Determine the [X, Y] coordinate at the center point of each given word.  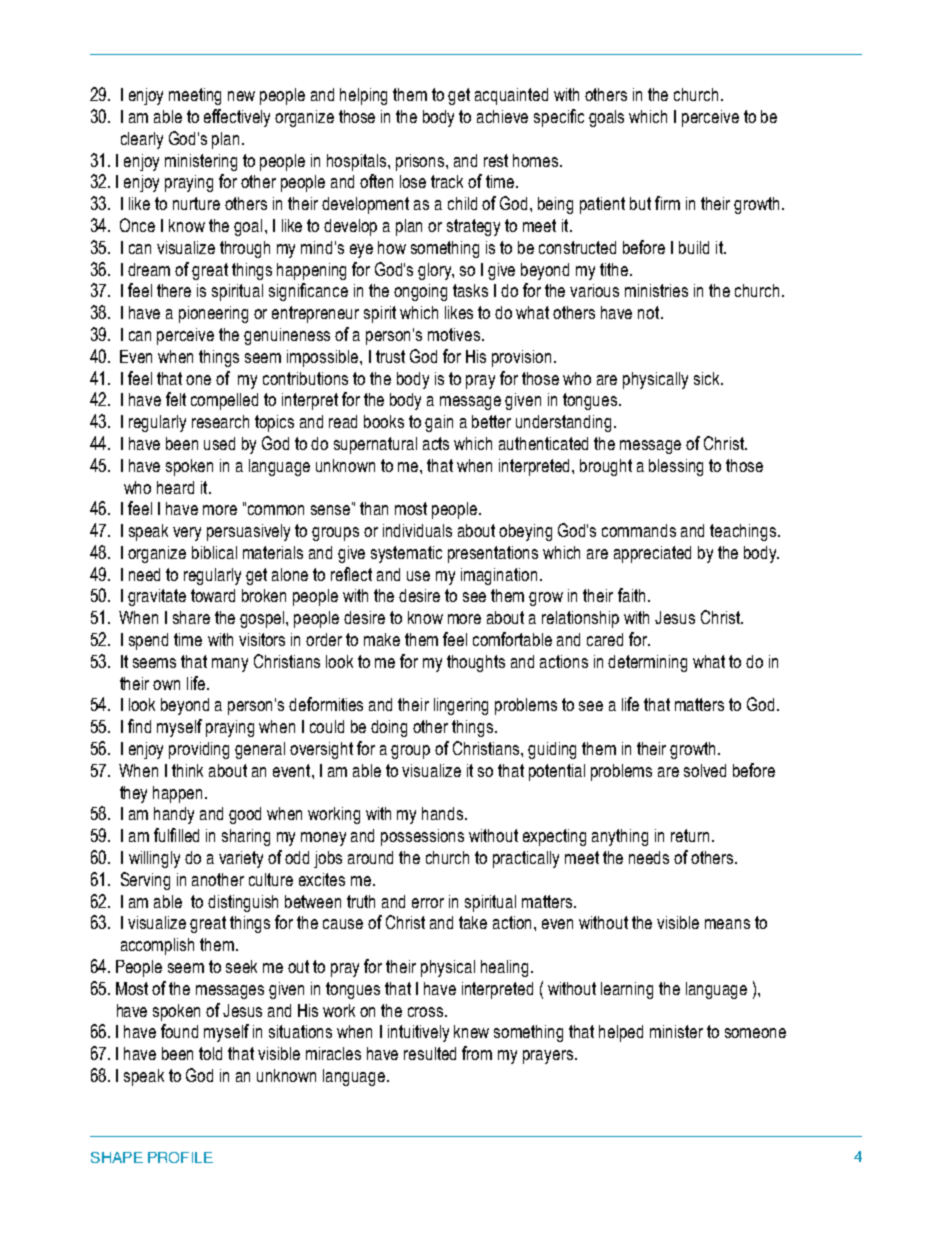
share [191, 617]
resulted [430, 1053]
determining [647, 663]
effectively [237, 118]
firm [667, 203]
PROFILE [180, 1157]
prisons [421, 162]
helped [621, 1033]
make [382, 639]
